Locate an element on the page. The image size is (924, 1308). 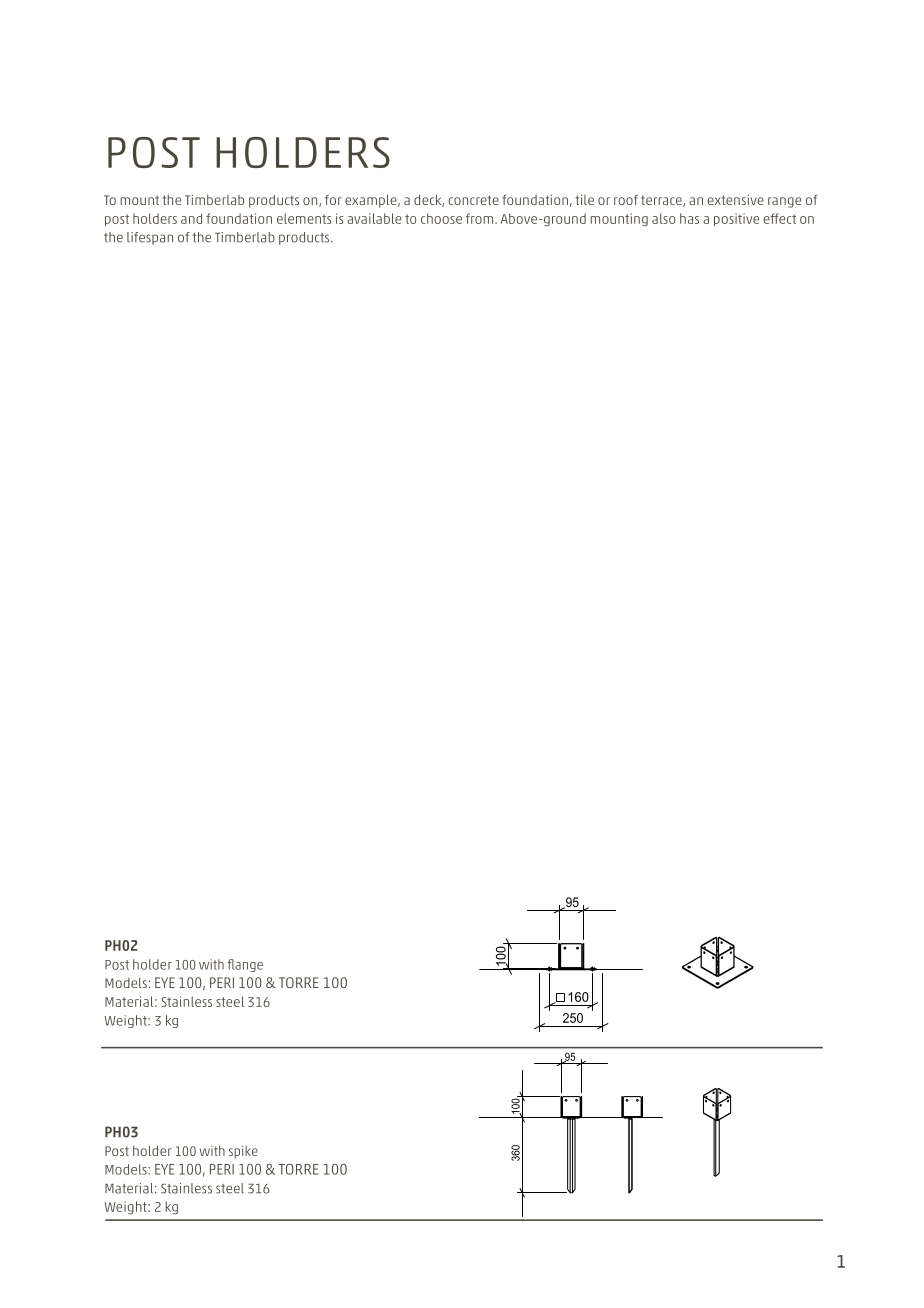
choose is located at coordinates (441, 218).
